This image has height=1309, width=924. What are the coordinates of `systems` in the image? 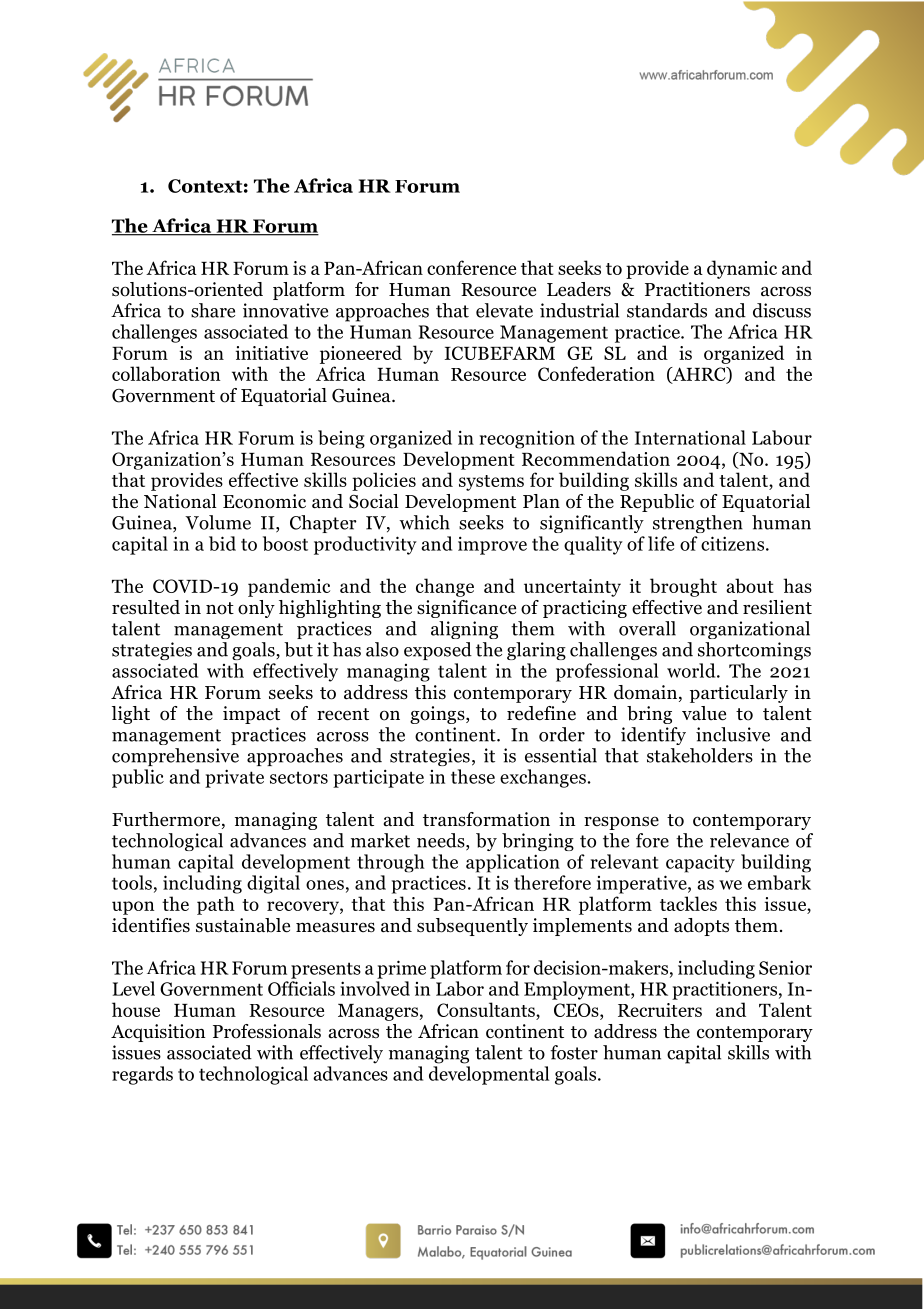 It's located at (491, 483).
